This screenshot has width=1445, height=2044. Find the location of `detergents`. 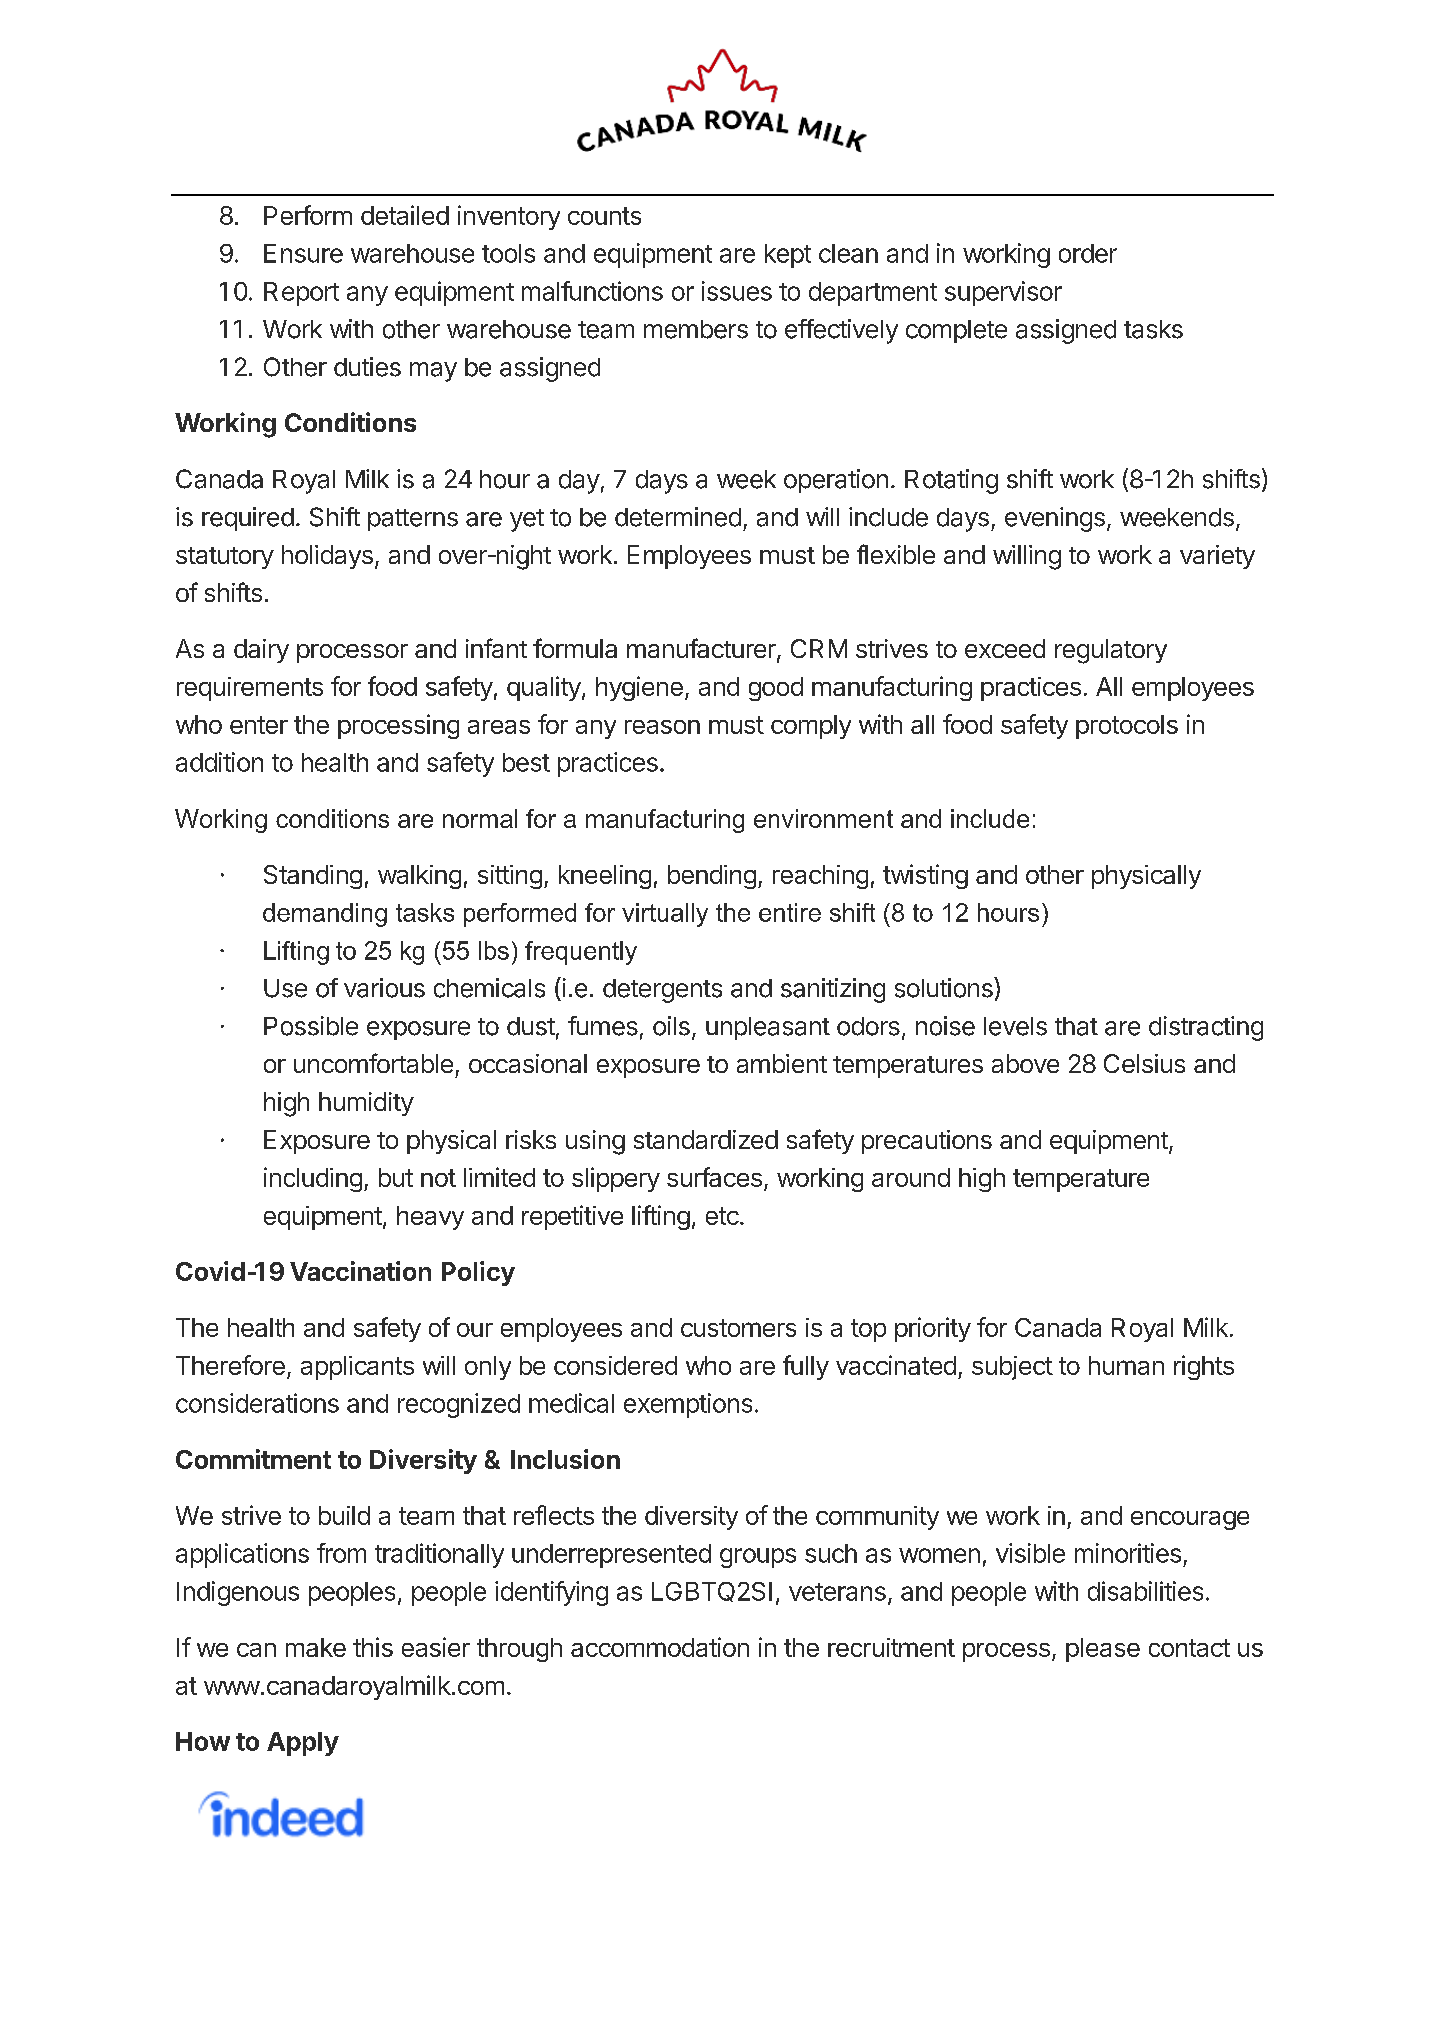

detergents is located at coordinates (662, 991).
